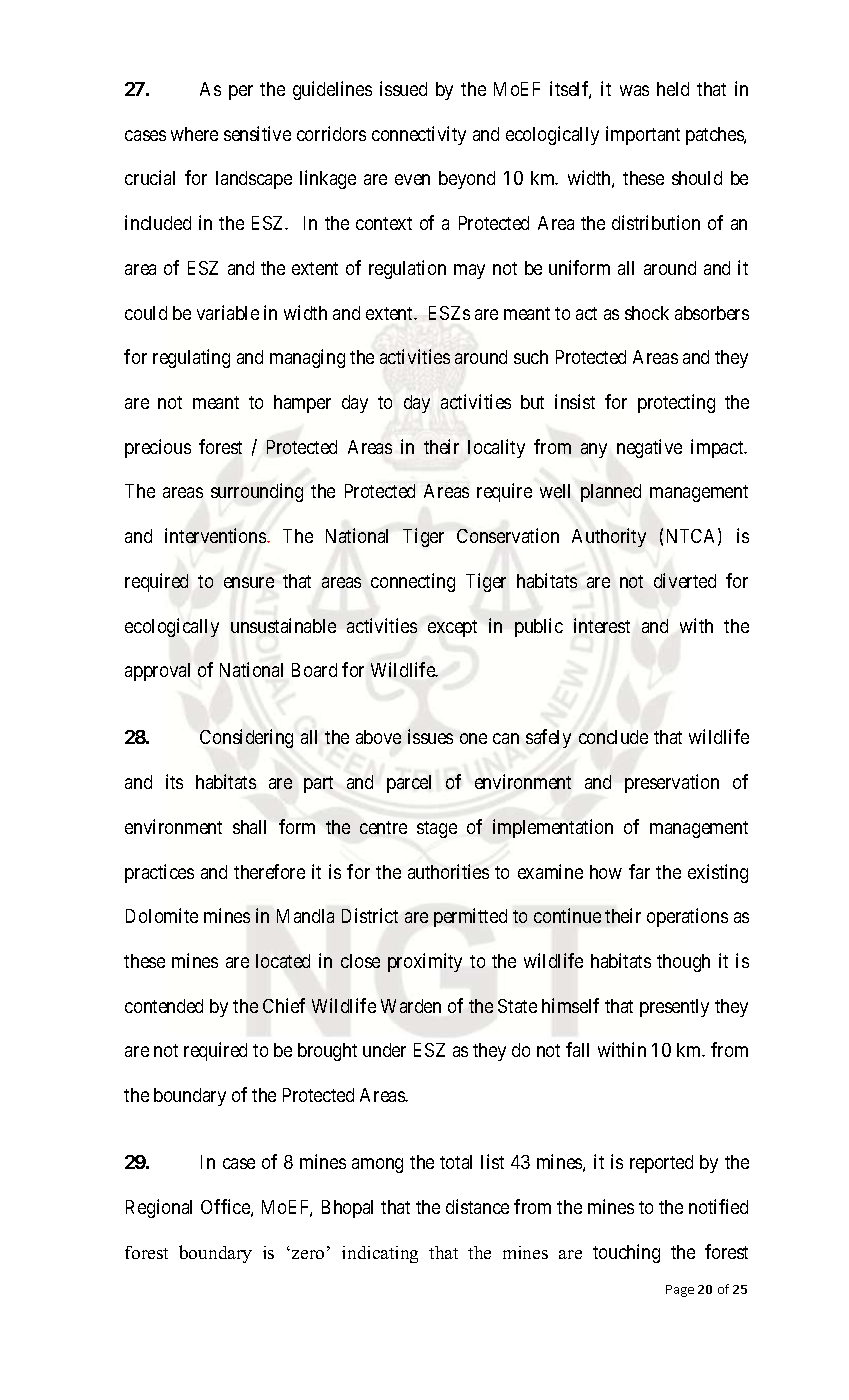 The image size is (849, 1400). Describe the element at coordinates (159, 1208) in the screenshot. I see `Regional` at that location.
